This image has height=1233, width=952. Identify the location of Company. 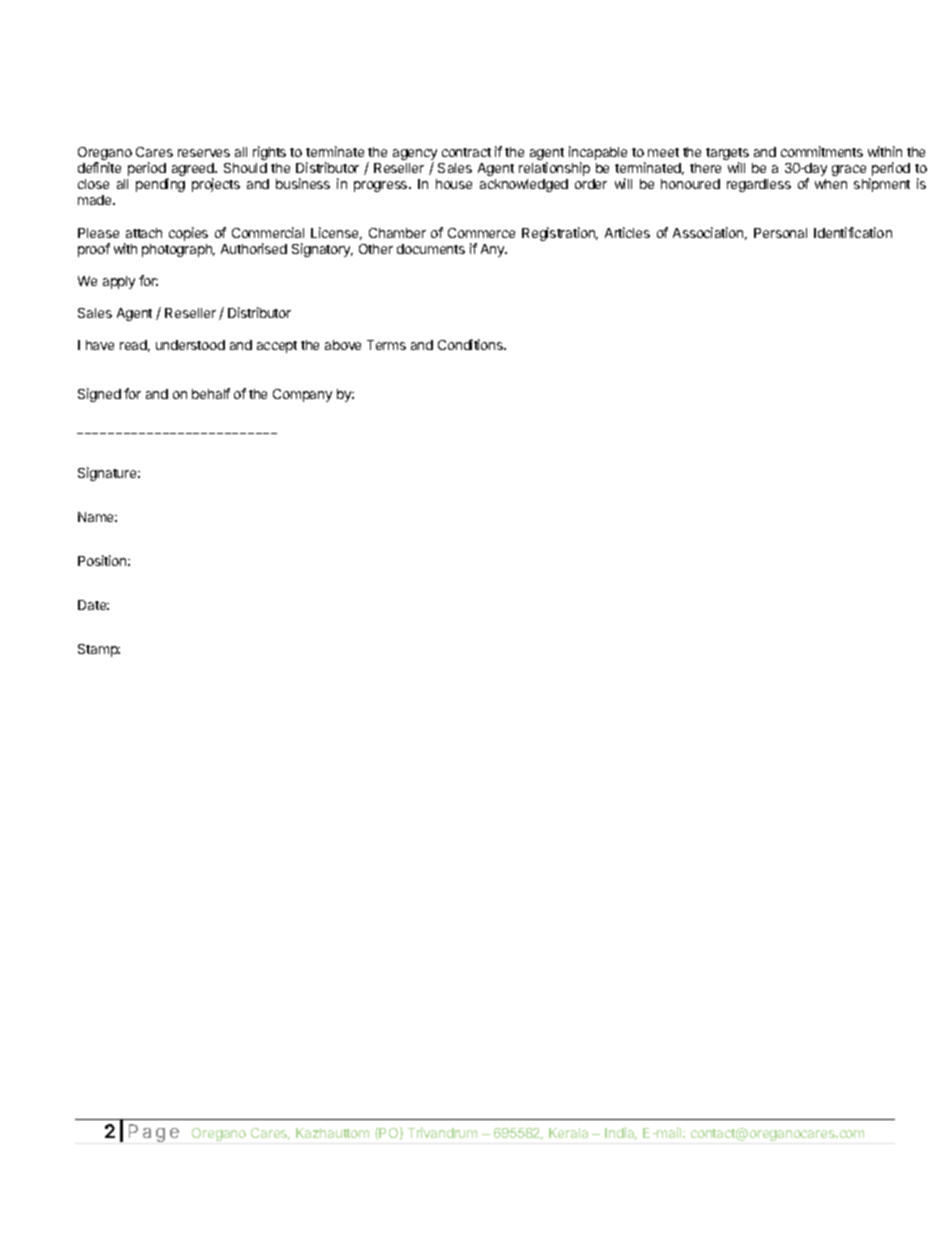
(302, 395).
